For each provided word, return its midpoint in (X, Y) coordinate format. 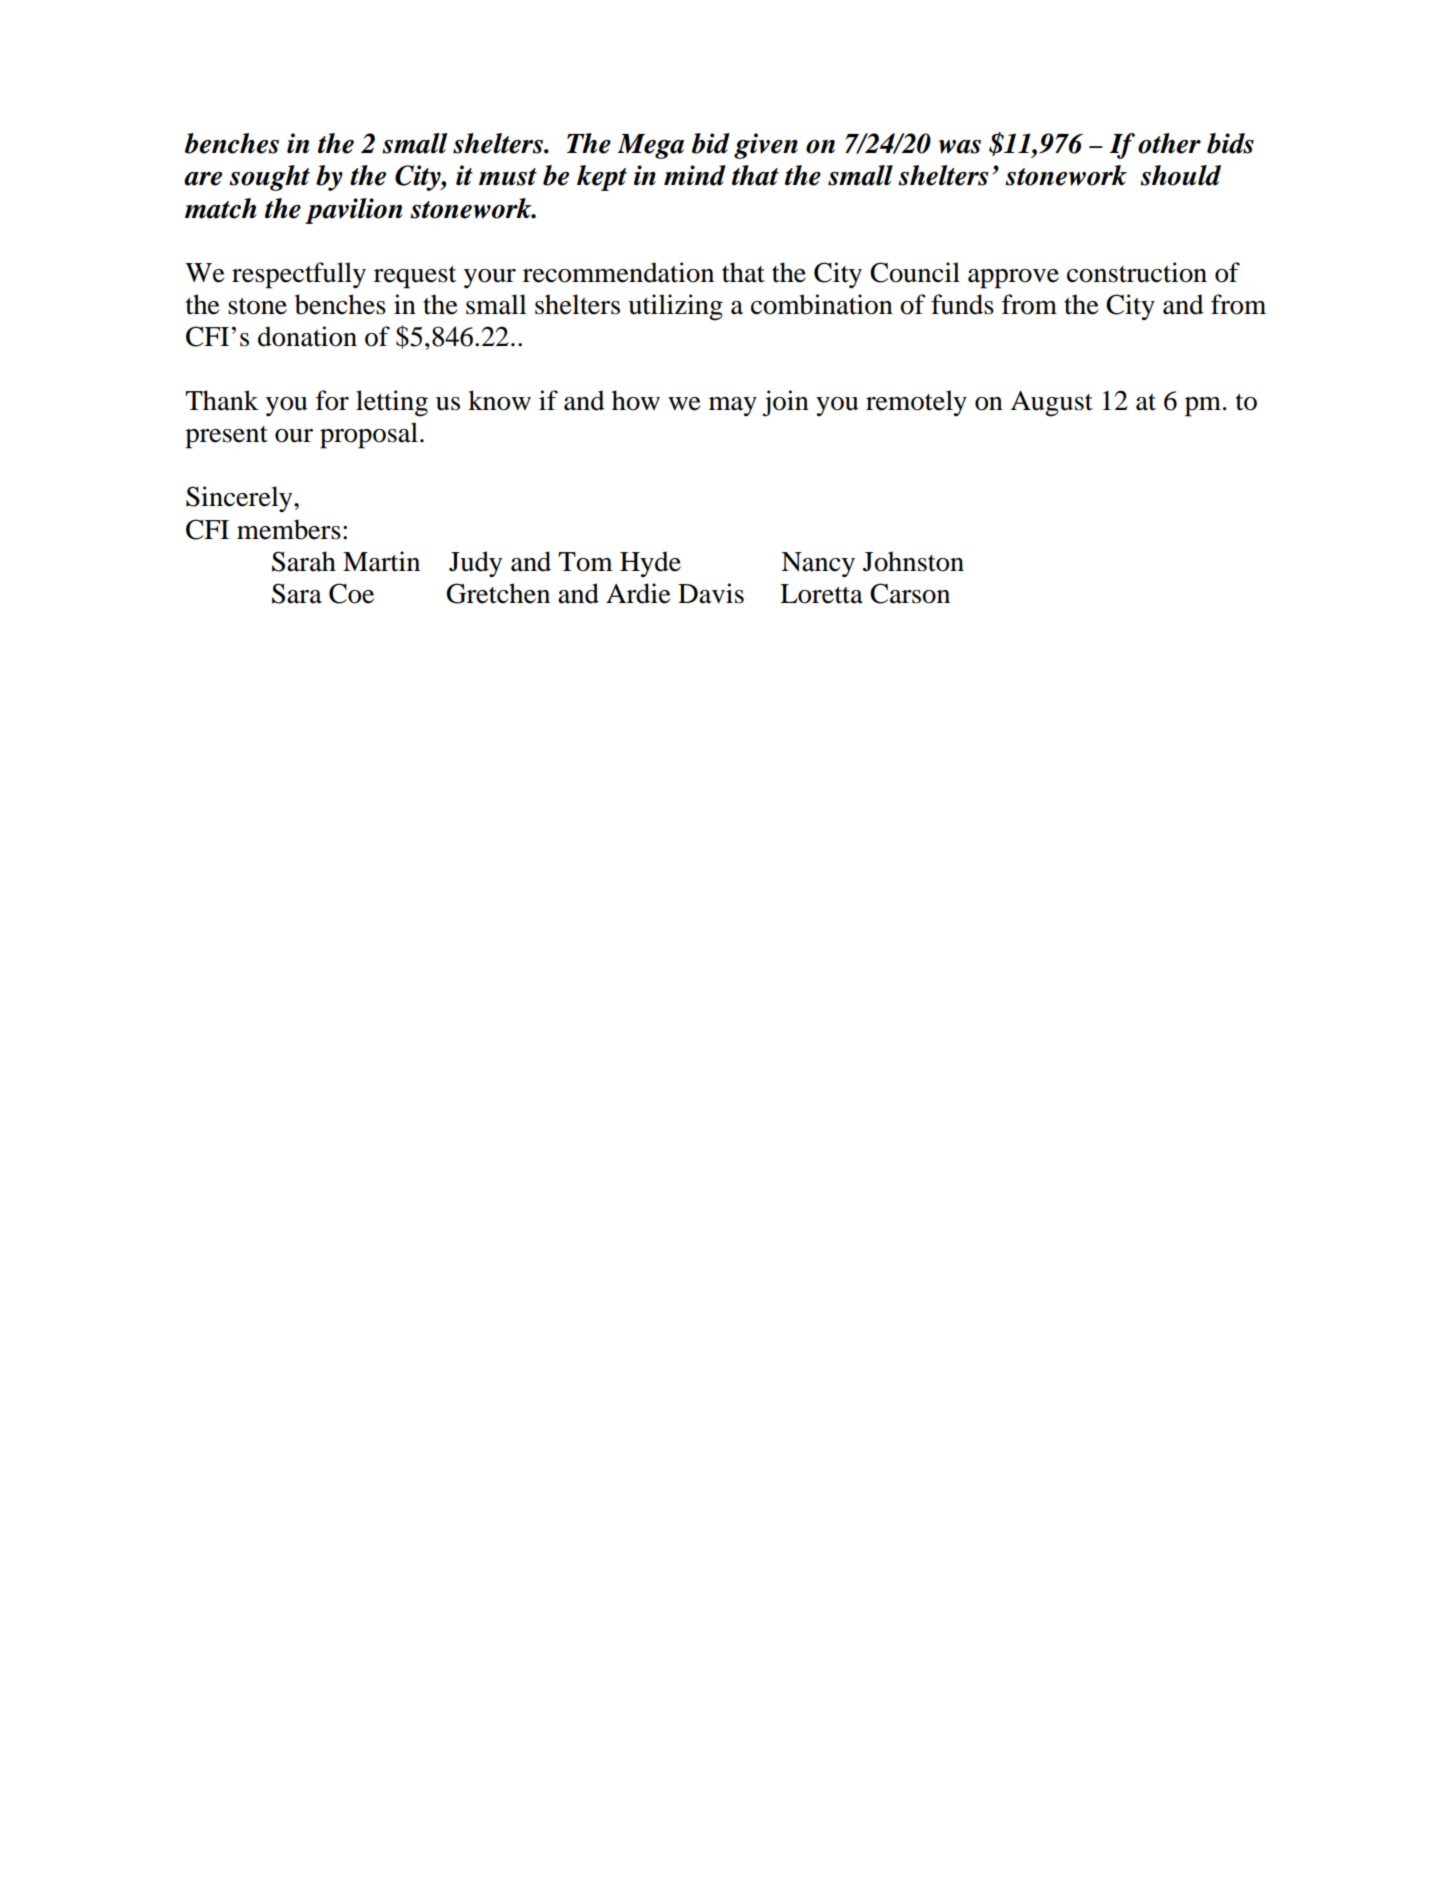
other (1169, 143)
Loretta (821, 594)
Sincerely (240, 499)
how (636, 400)
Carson (910, 593)
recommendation (618, 272)
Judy (475, 564)
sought (269, 178)
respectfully (299, 275)
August (1051, 404)
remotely (916, 403)
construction (1137, 272)
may (733, 406)
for (332, 400)
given (766, 146)
